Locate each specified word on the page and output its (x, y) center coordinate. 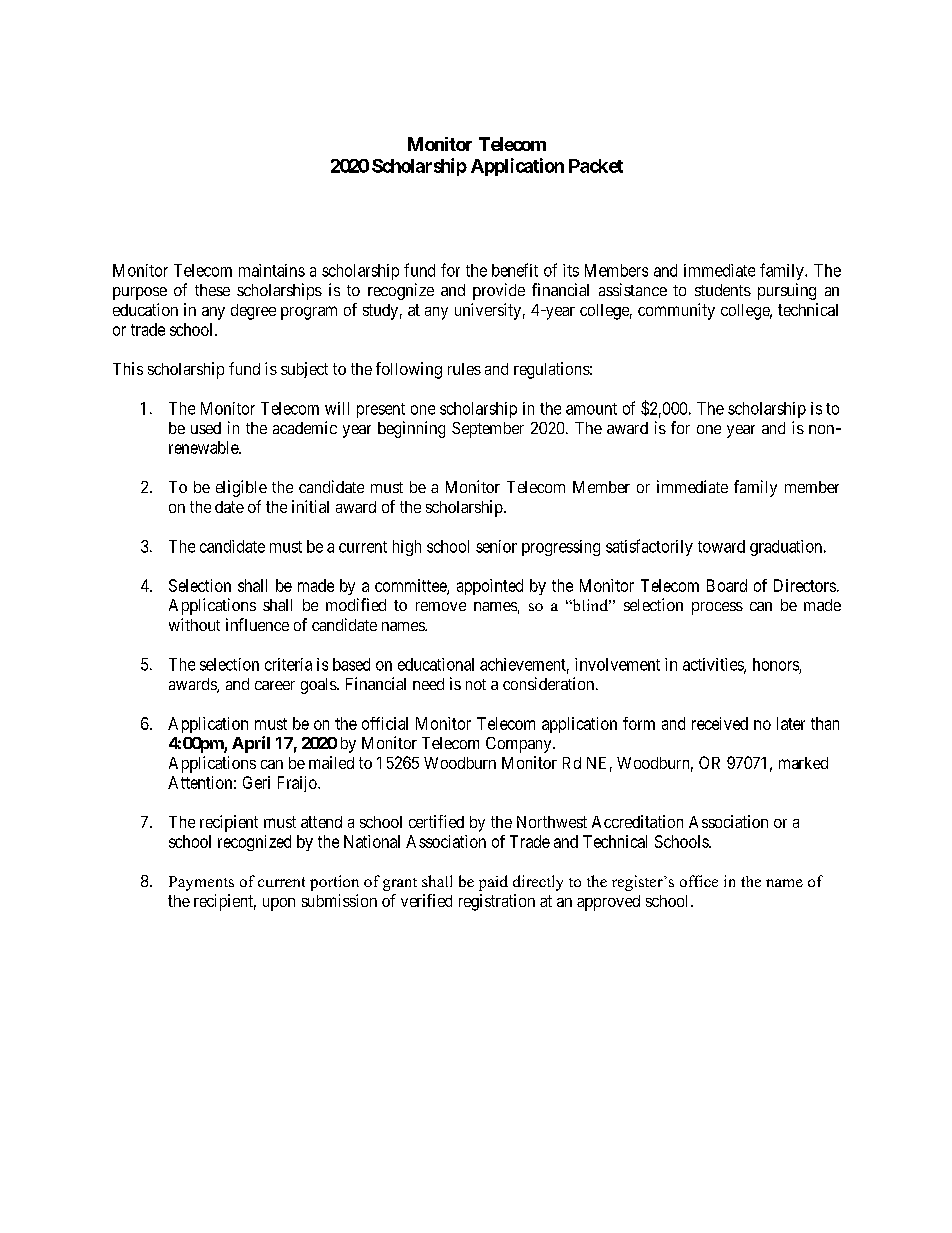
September (488, 430)
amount (591, 409)
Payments (201, 883)
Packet (596, 166)
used (206, 428)
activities (714, 665)
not (476, 684)
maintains (272, 270)
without (194, 624)
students (723, 290)
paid (493, 883)
